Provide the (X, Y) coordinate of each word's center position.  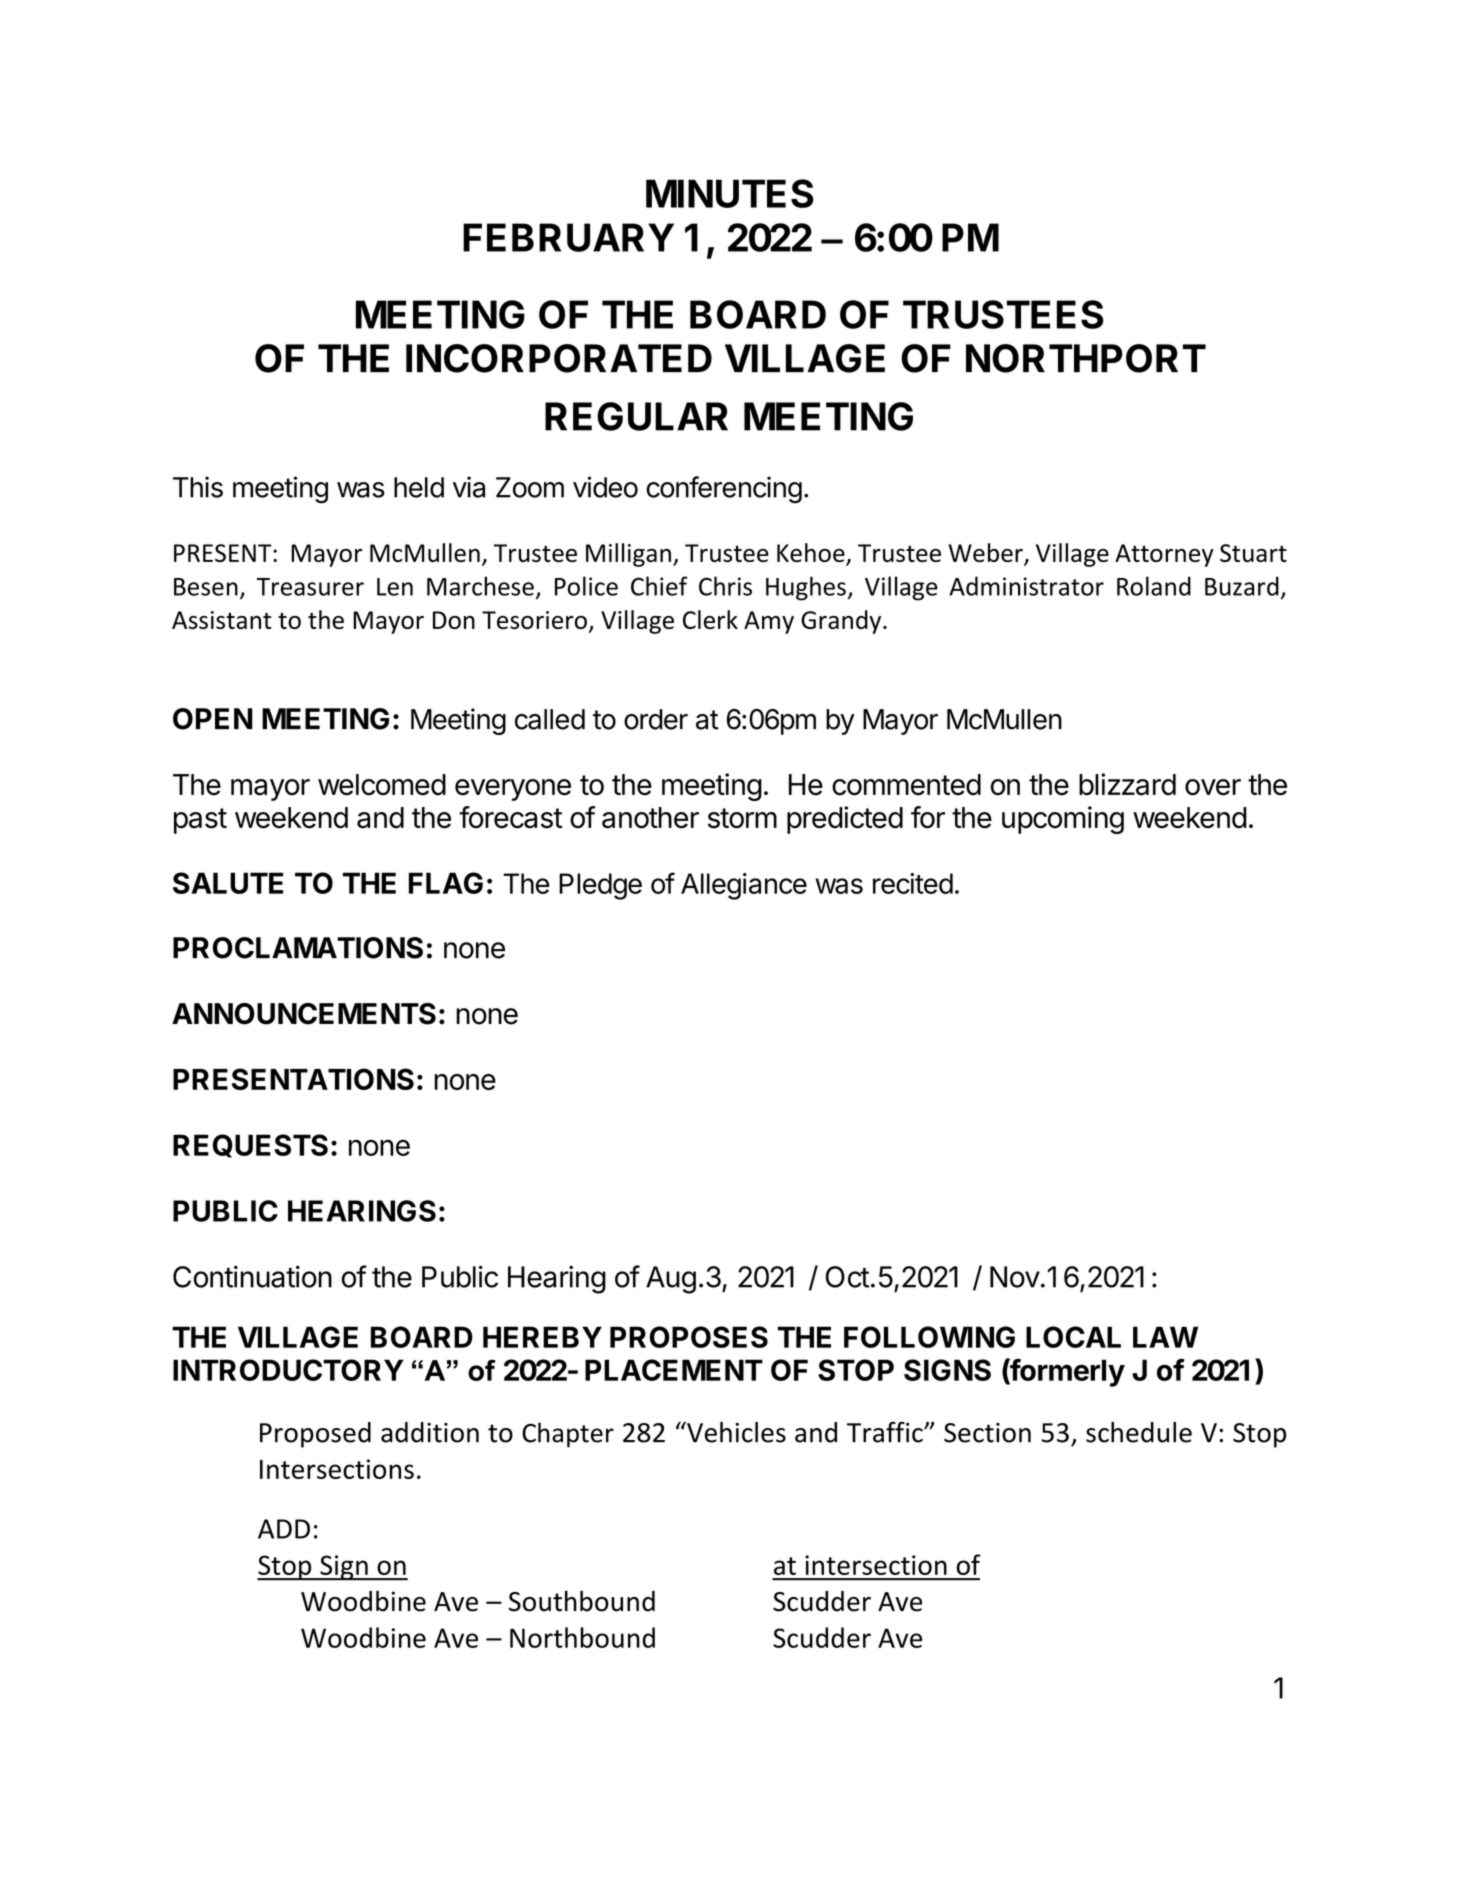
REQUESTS (250, 1146)
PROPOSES (689, 1337)
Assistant (222, 620)
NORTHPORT (1086, 358)
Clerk (710, 619)
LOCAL (1073, 1337)
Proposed (315, 1435)
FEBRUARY (568, 237)
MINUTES (730, 193)
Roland (1154, 586)
